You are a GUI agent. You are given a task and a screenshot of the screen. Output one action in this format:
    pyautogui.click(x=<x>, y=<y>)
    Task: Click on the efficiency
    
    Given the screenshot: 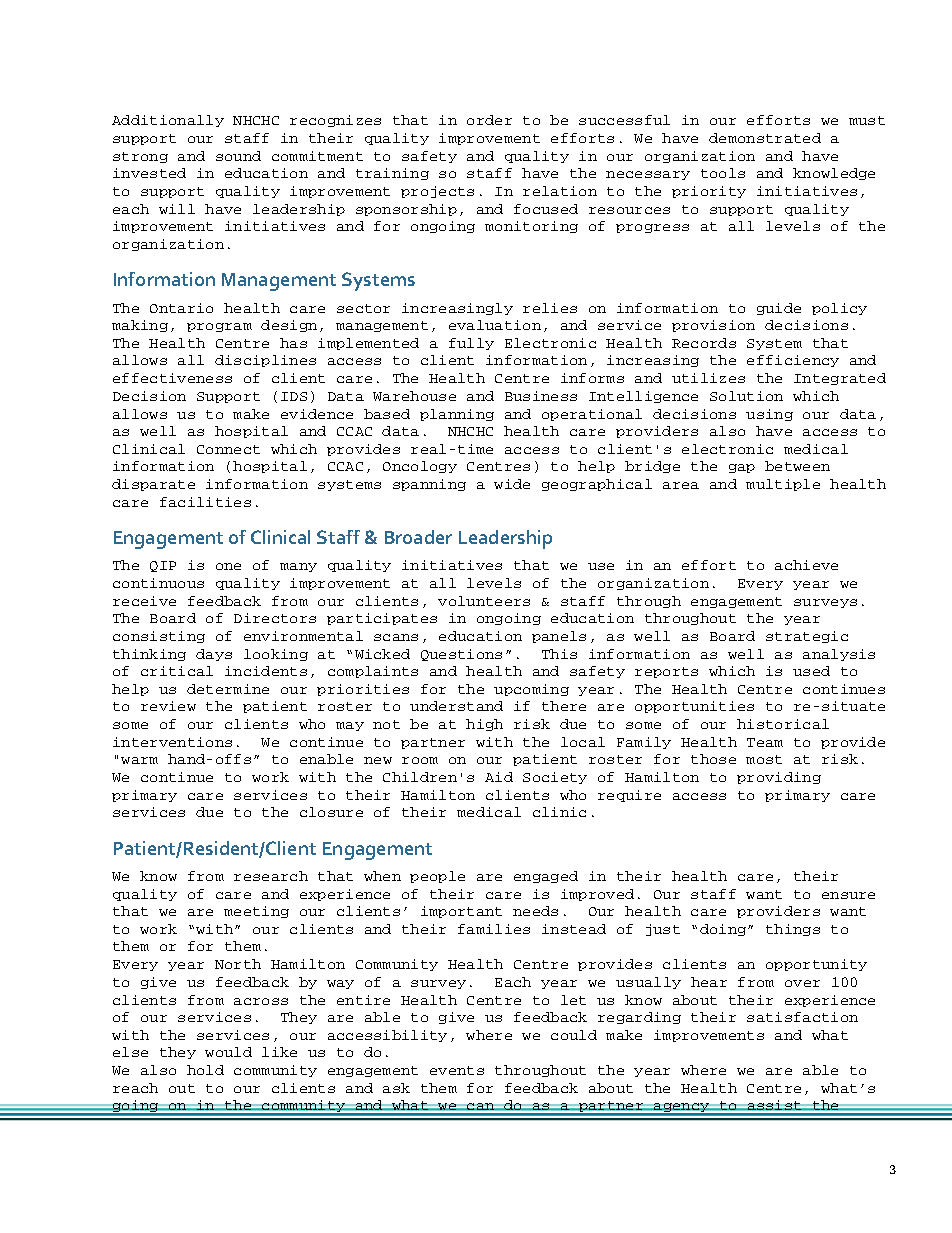 What is the action you would take?
    pyautogui.click(x=793, y=361)
